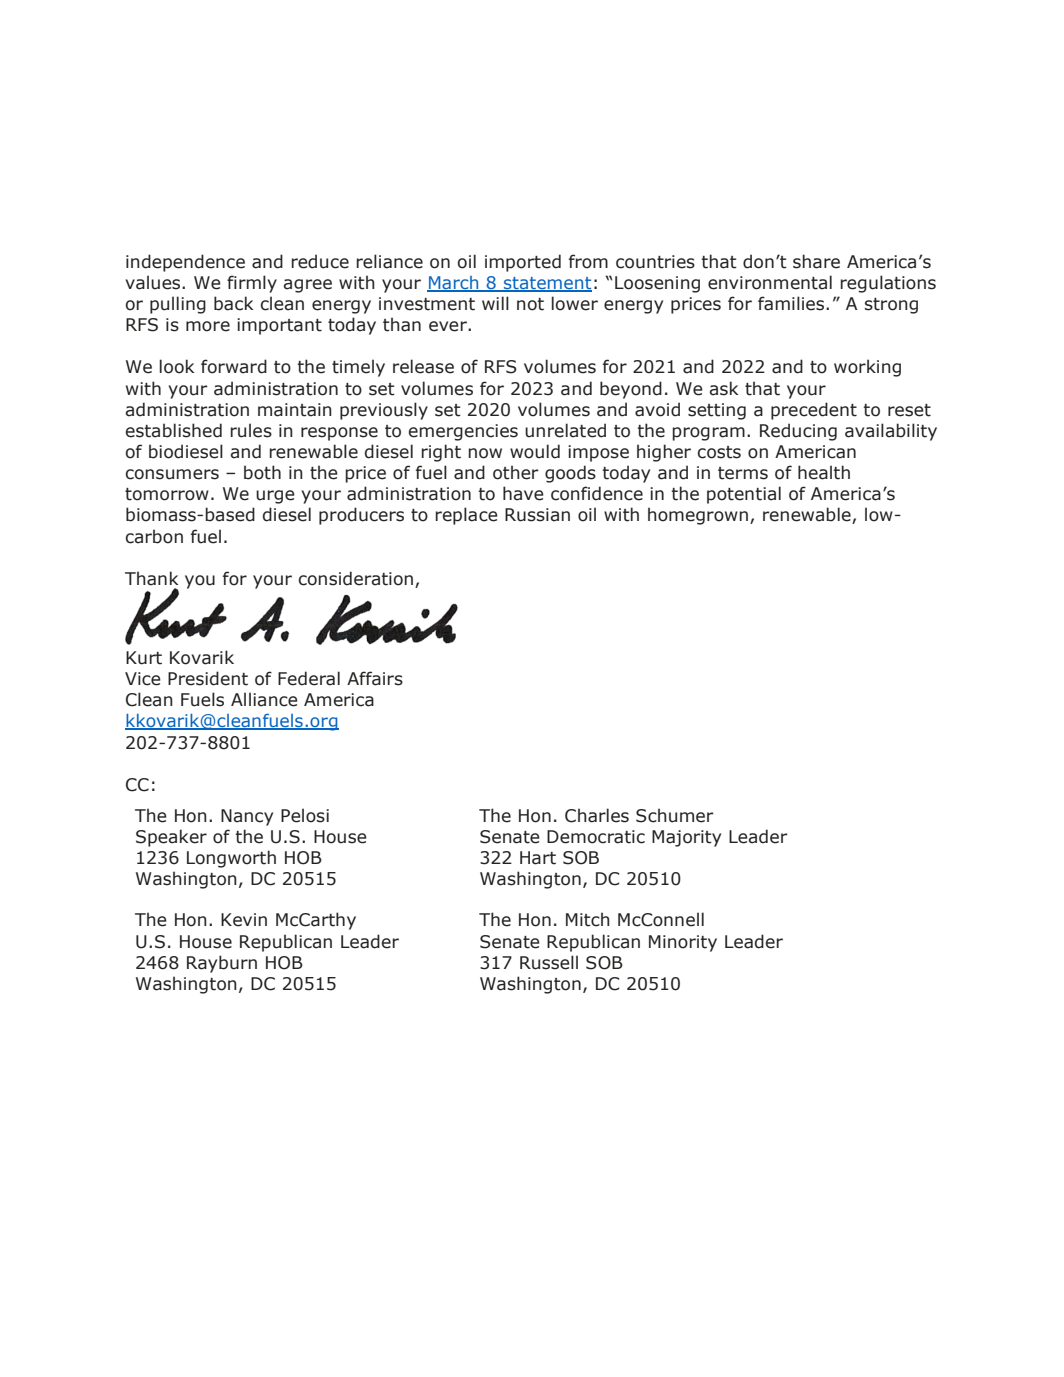  I want to click on Kurt, so click(144, 658).
